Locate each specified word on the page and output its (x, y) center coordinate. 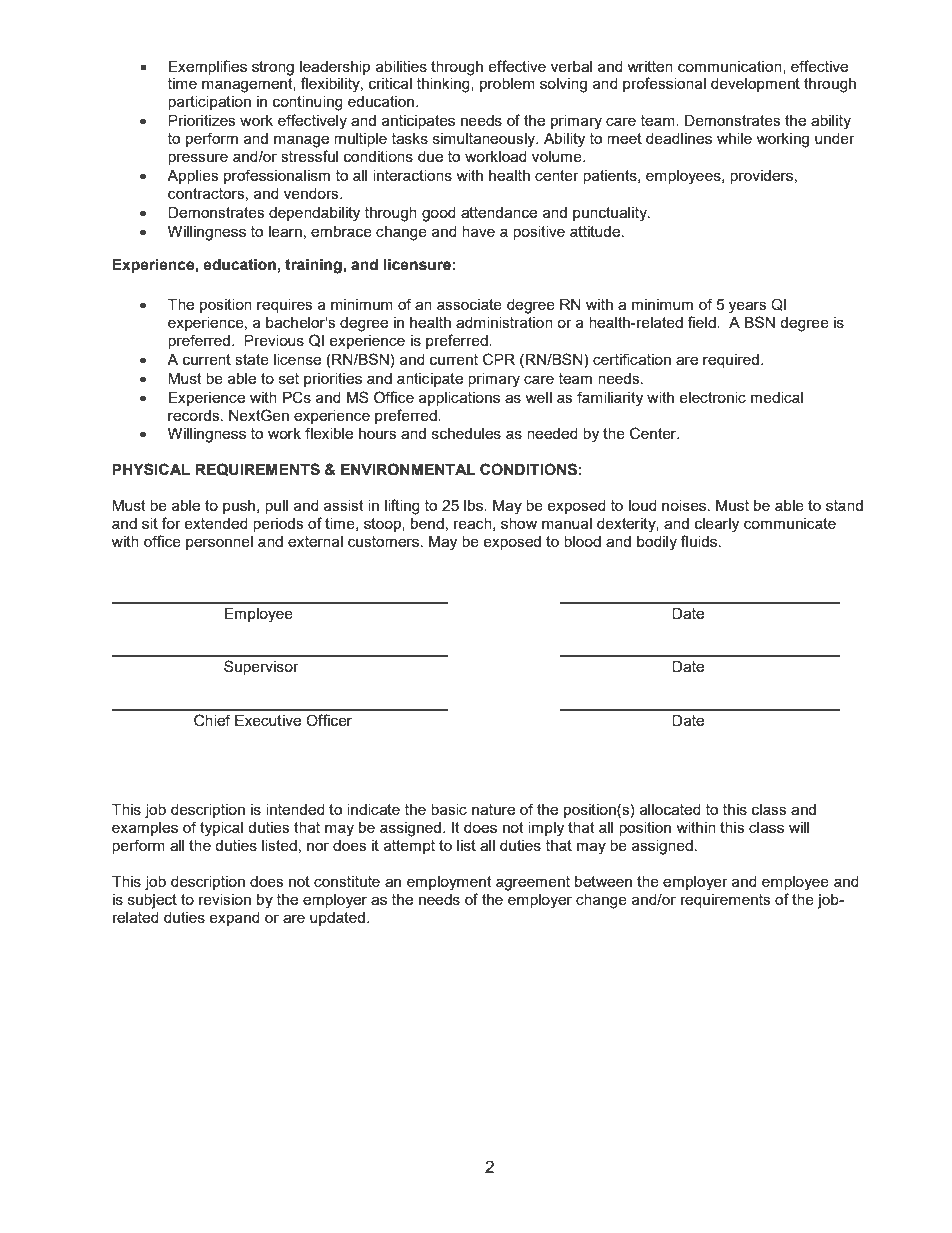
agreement (533, 883)
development (755, 85)
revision (225, 899)
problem (507, 85)
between (603, 881)
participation (209, 103)
